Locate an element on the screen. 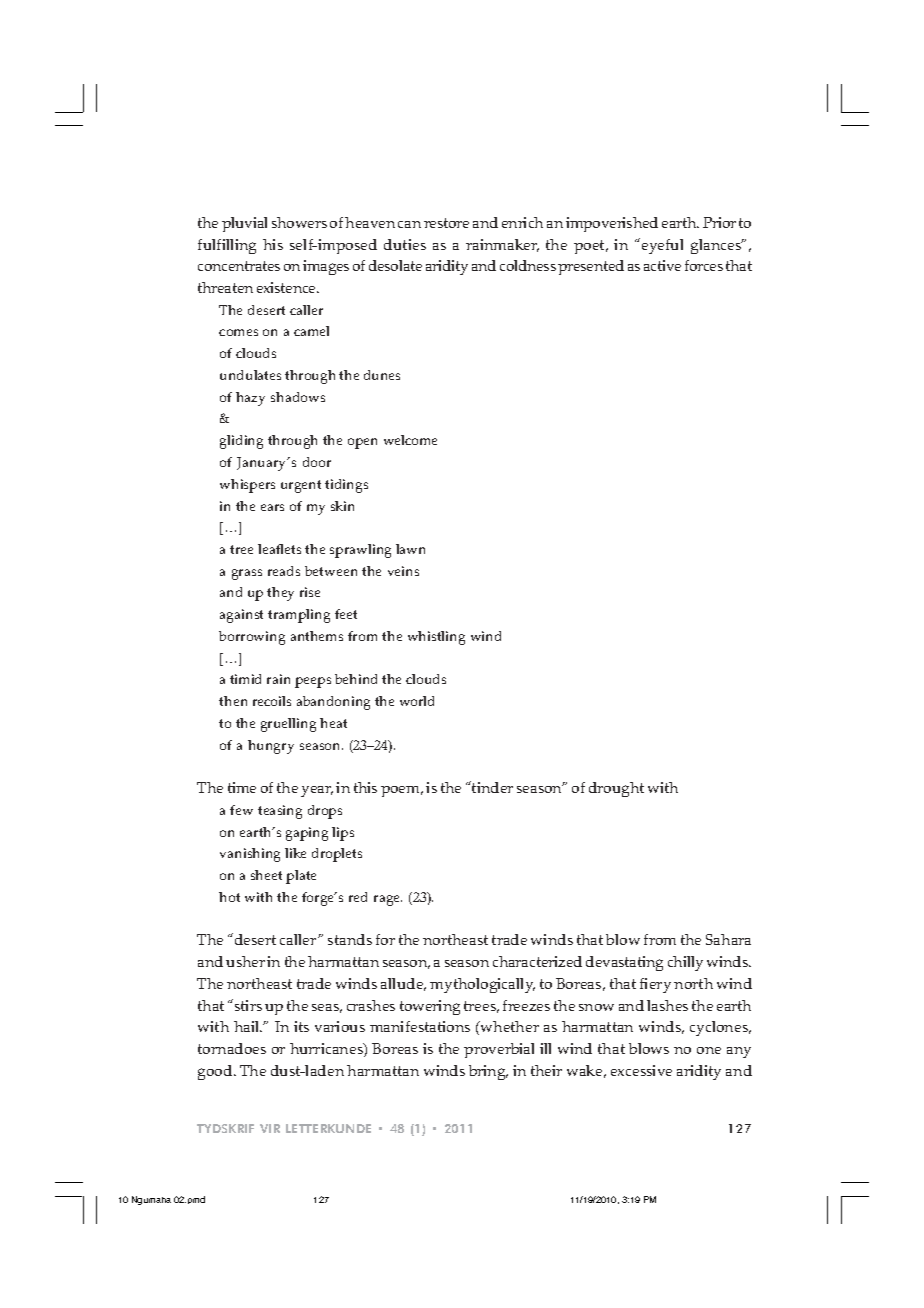 The height and width of the screenshot is (1308, 924). tinder is located at coordinates (491, 787).
